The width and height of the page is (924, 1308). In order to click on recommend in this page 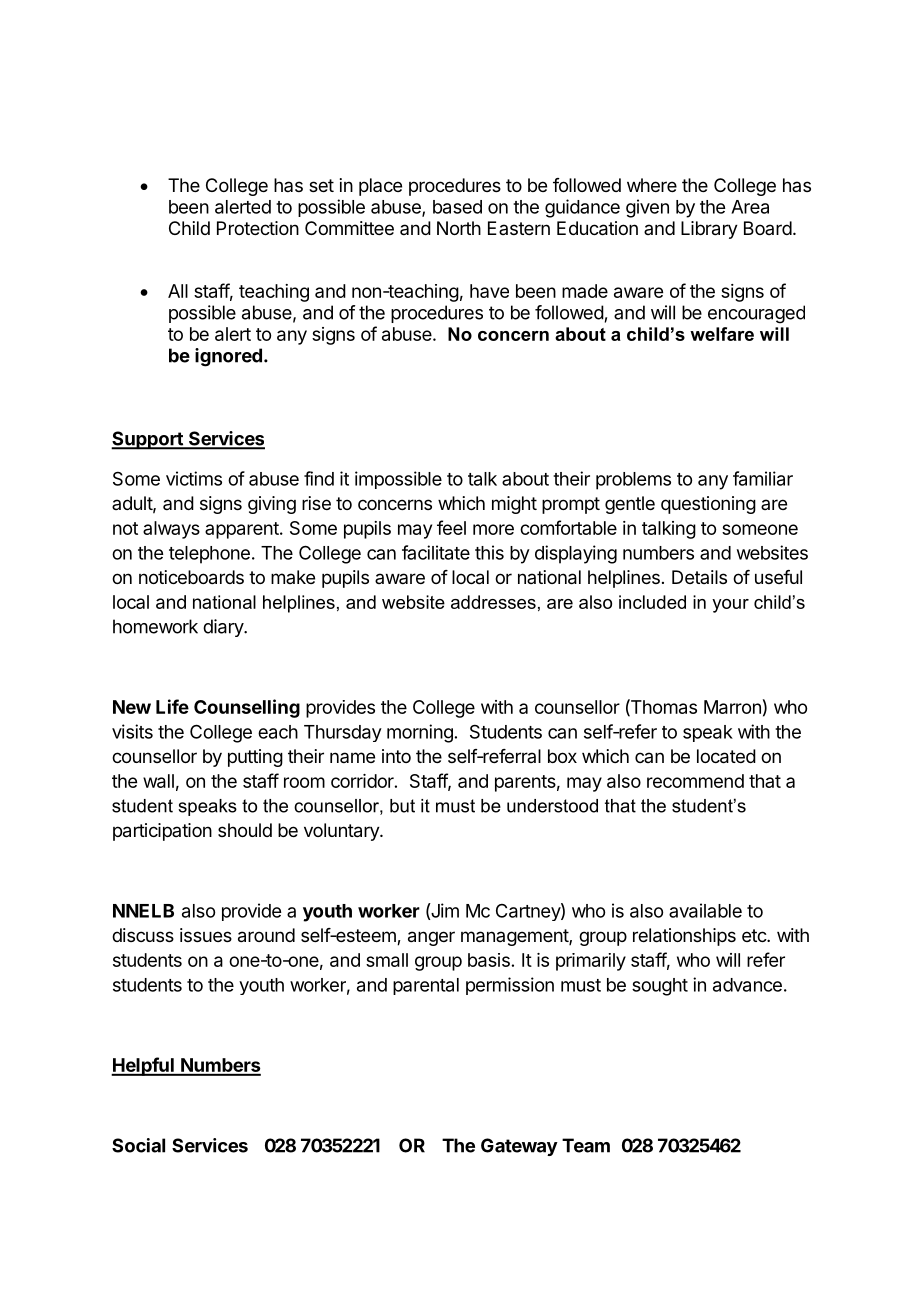, I will do `click(695, 781)`.
